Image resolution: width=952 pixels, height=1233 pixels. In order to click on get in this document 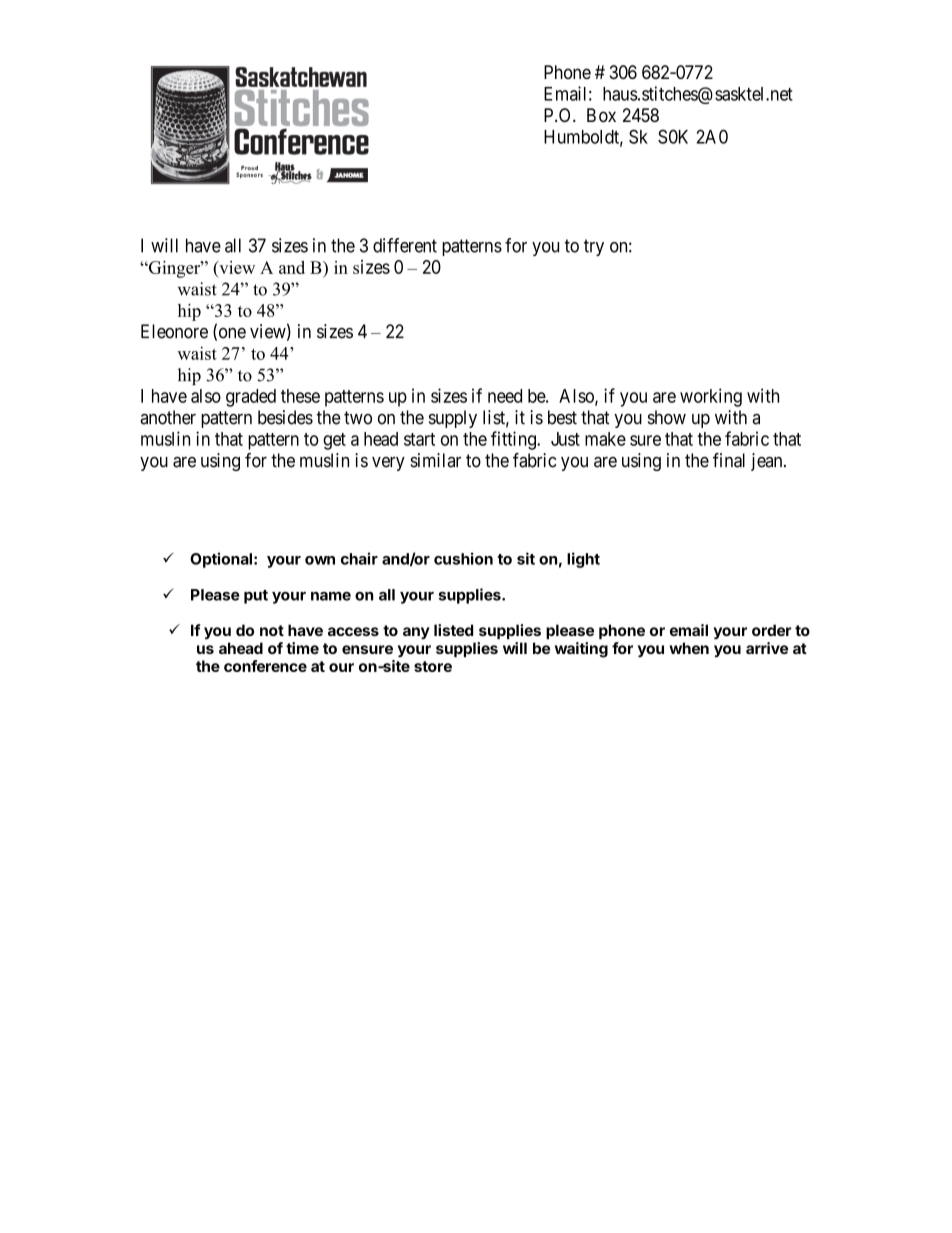, I will do `click(334, 441)`.
